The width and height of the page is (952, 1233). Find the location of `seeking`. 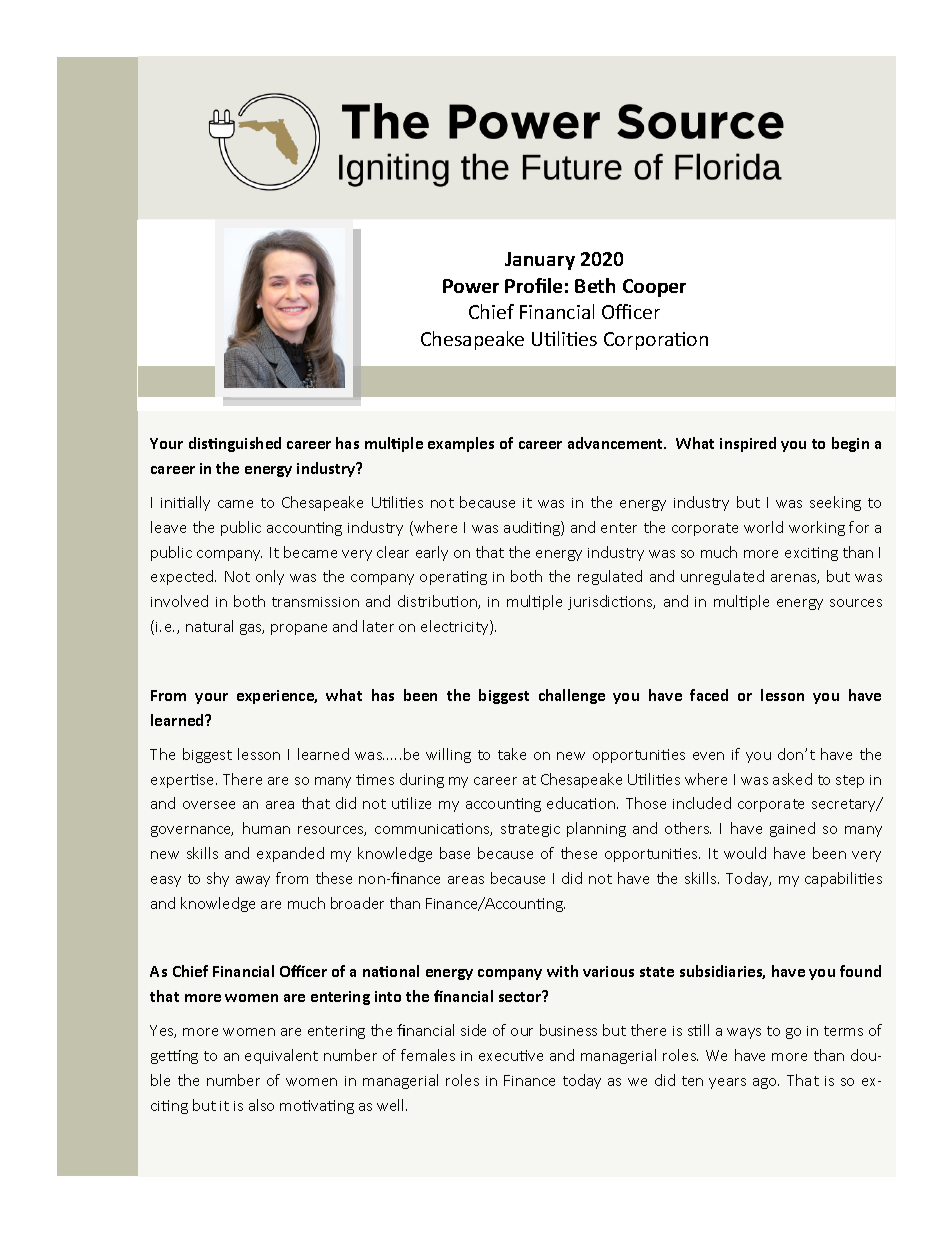

seeking is located at coordinates (835, 503).
